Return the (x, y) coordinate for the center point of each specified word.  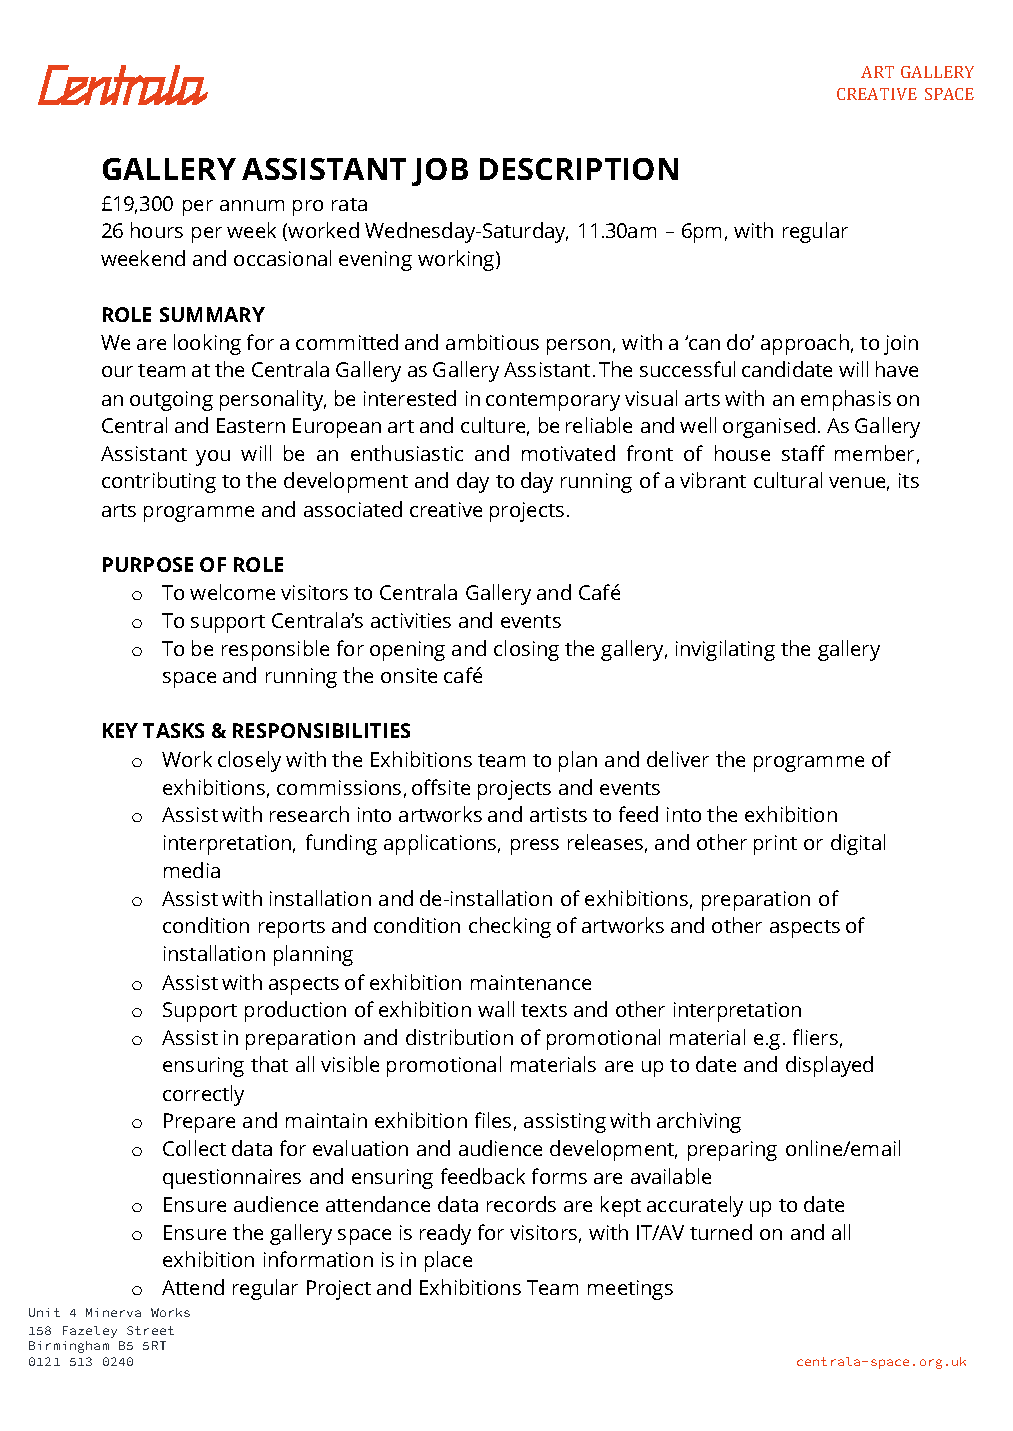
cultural (788, 480)
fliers (815, 1037)
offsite (441, 787)
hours (157, 230)
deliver (678, 759)
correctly (203, 1095)
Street (150, 1330)
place (448, 1261)
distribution (459, 1037)
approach (805, 344)
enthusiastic (407, 453)
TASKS (173, 730)
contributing (159, 482)
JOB (440, 172)
